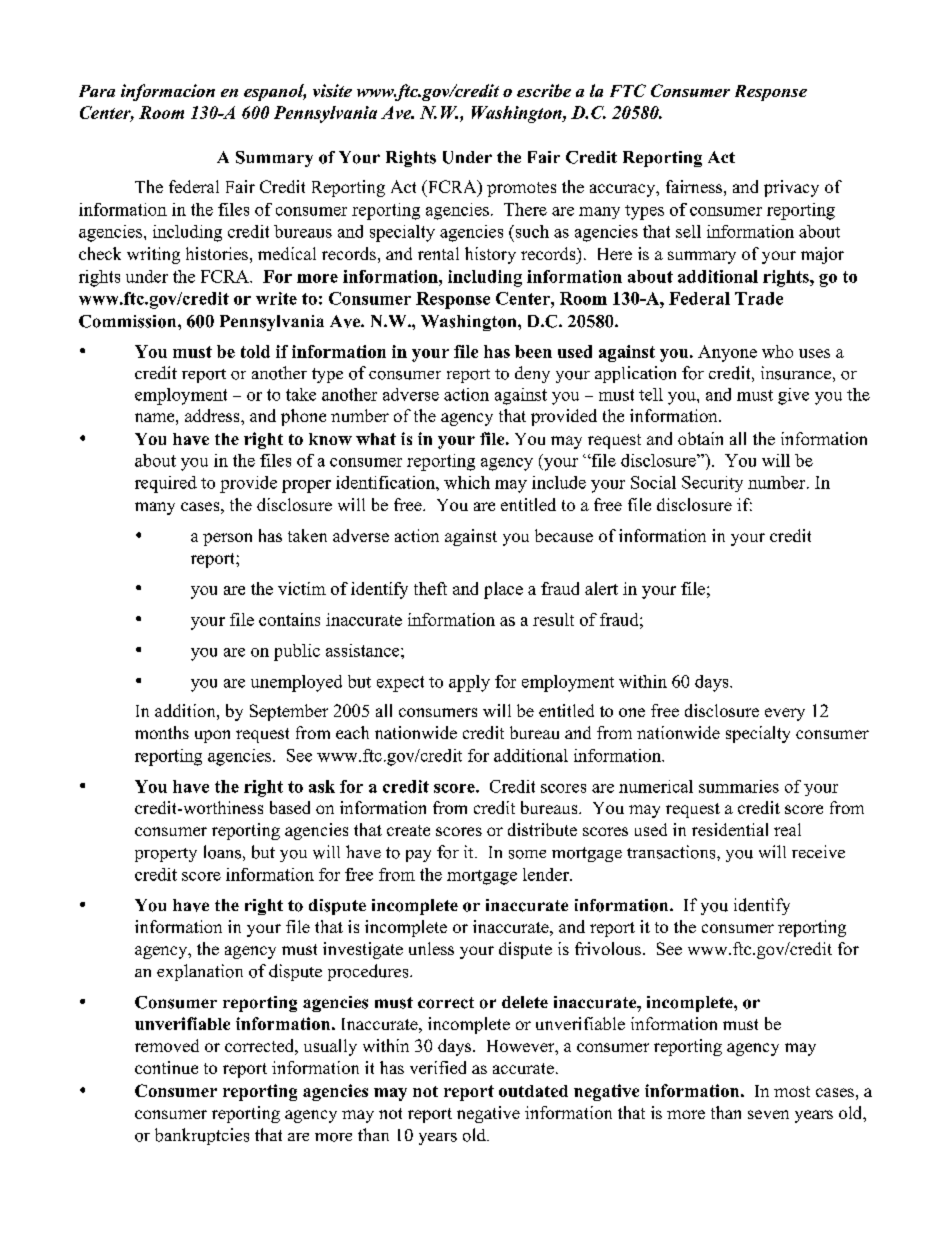 The image size is (952, 1233). Describe the element at coordinates (162, 732) in the page. I see `months` at that location.
